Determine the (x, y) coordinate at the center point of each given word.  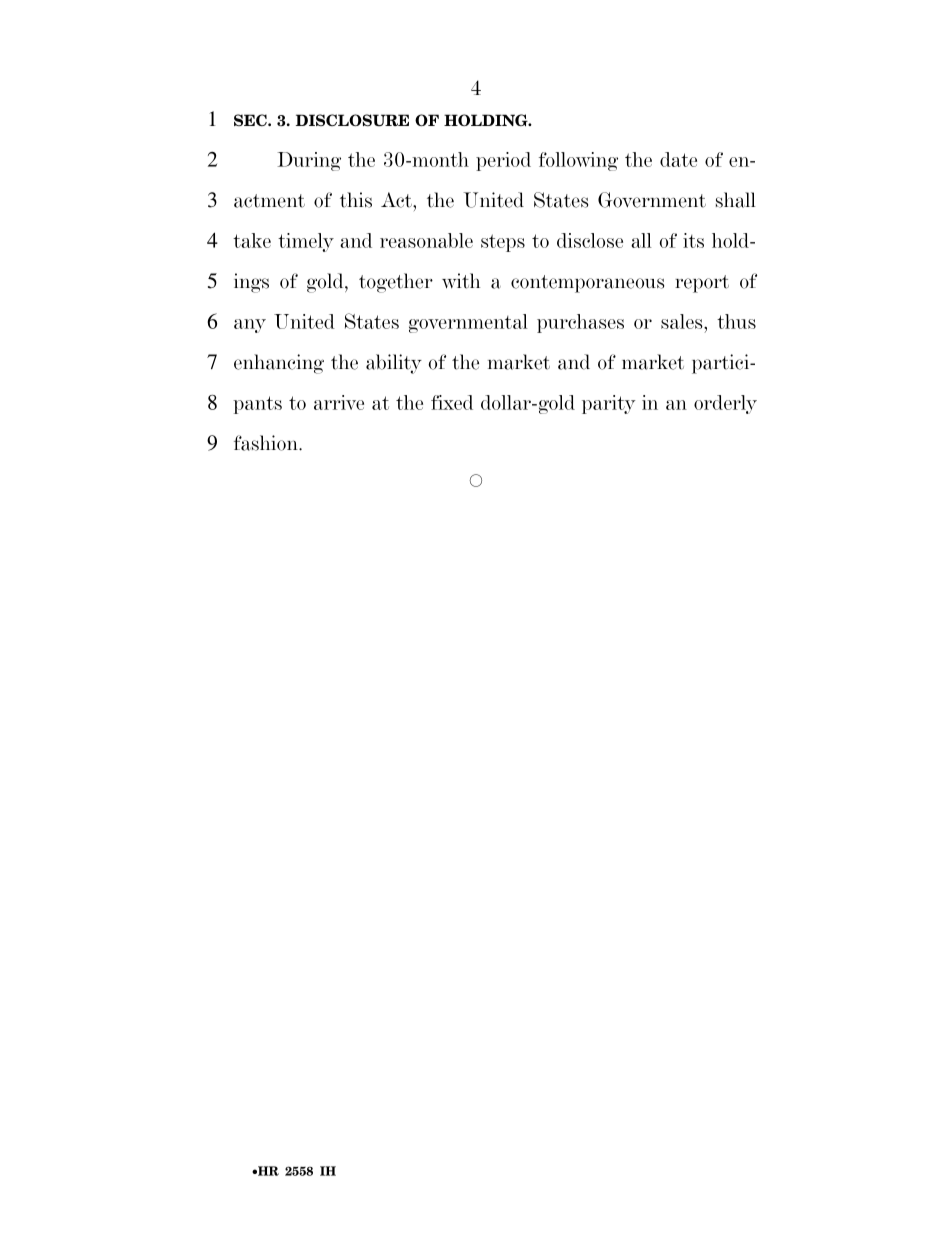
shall (736, 200)
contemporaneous (587, 284)
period (503, 161)
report (702, 284)
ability (394, 364)
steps (503, 243)
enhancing (279, 364)
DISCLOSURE (352, 120)
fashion (267, 443)
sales (683, 321)
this (356, 200)
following (578, 161)
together (396, 283)
